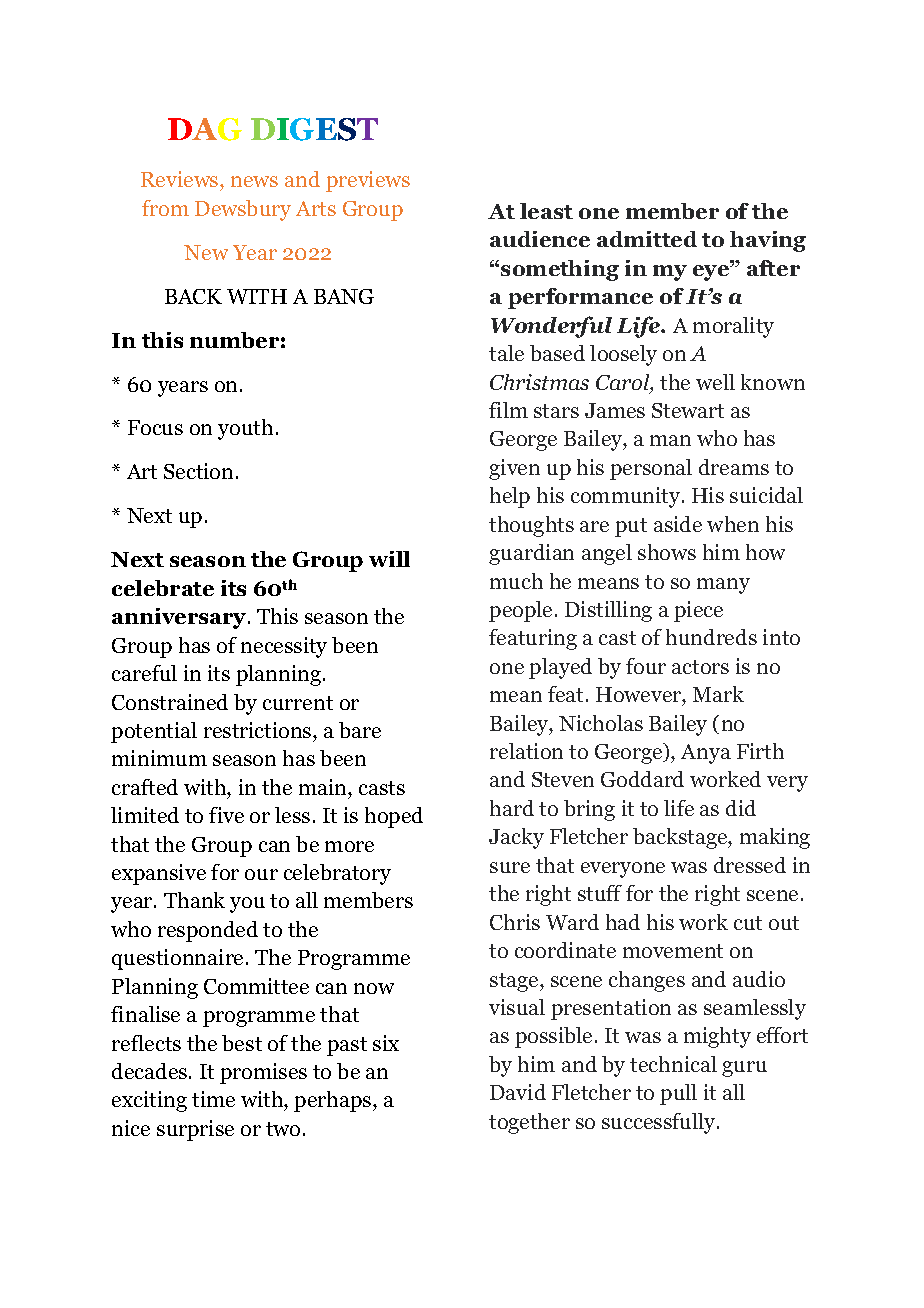 This screenshot has width=924, height=1308. What do you see at coordinates (180, 618) in the screenshot?
I see `anniversary` at bounding box center [180, 618].
